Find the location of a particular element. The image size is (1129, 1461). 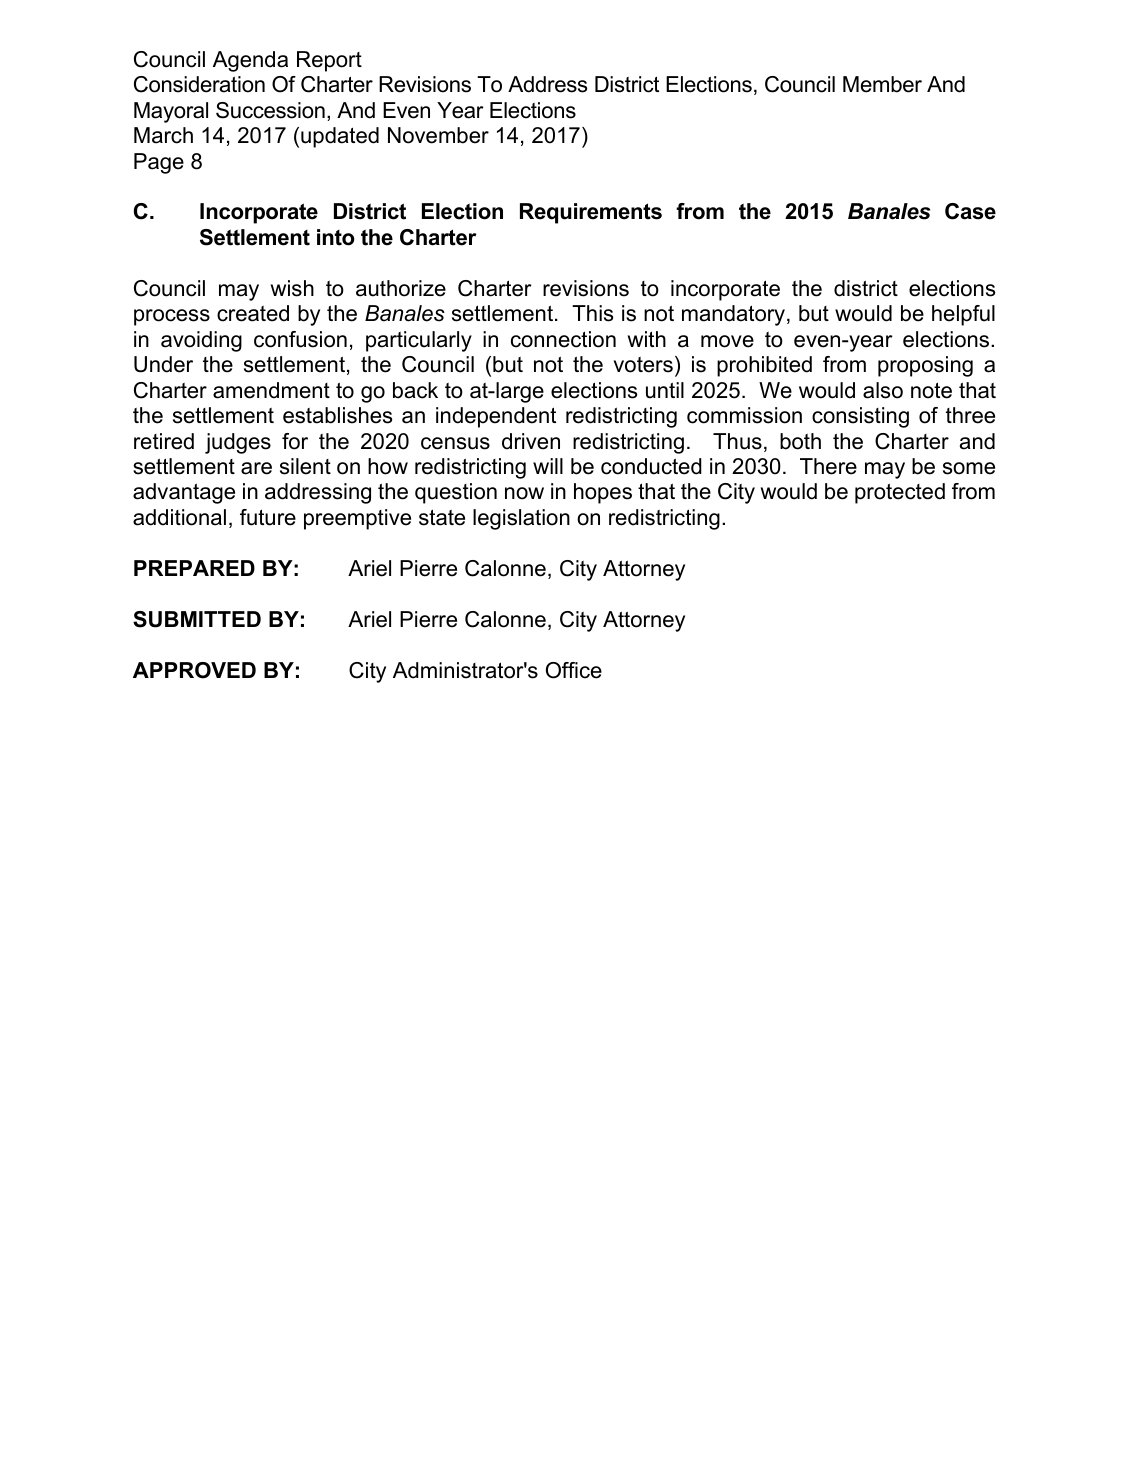

Agenda is located at coordinates (250, 61).
